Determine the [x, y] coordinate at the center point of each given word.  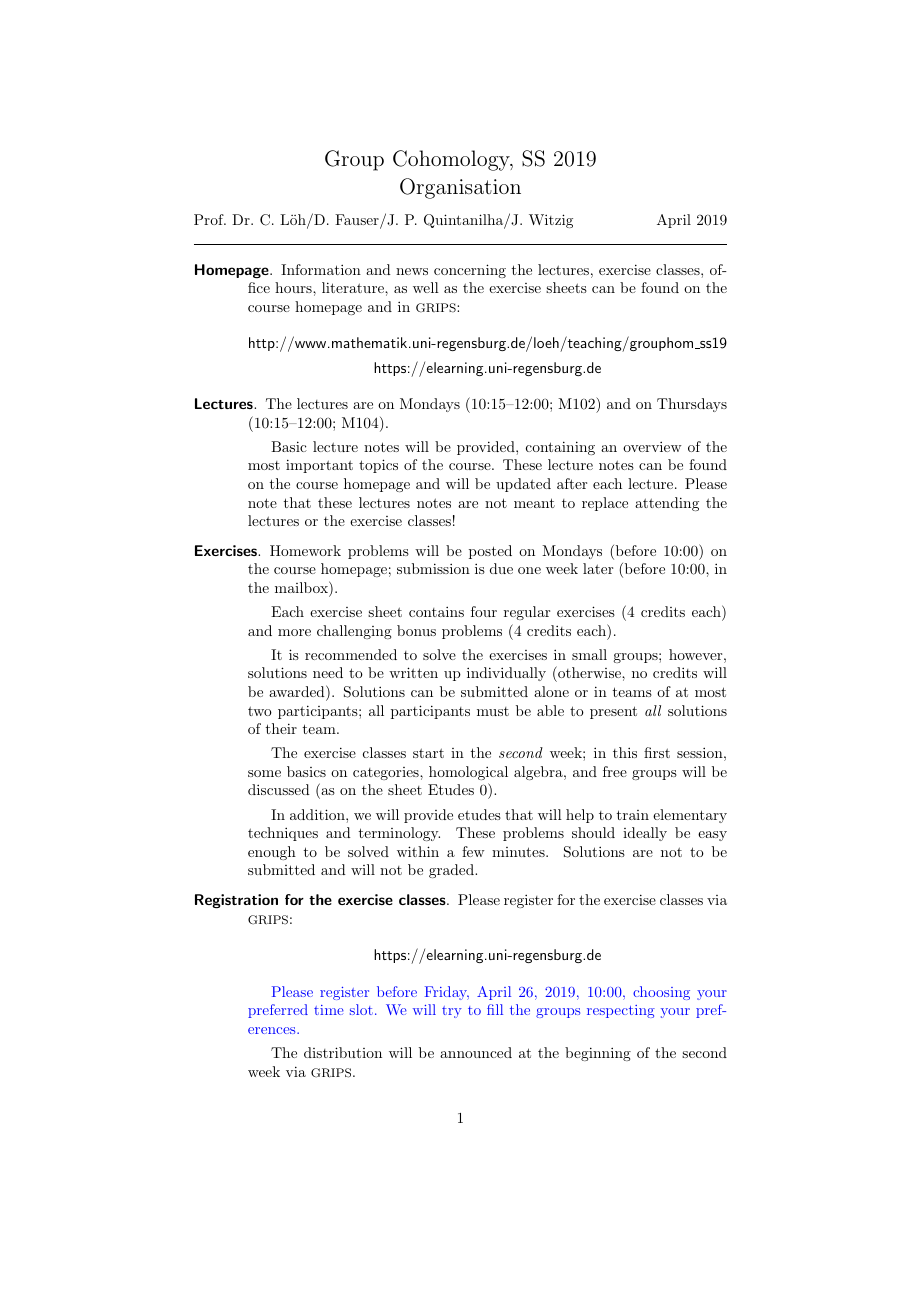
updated [523, 485]
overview [652, 446]
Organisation [460, 188]
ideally [645, 834]
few [473, 851]
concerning [470, 271]
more [294, 632]
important [319, 466]
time [329, 1010]
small [589, 654]
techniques [283, 834]
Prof [210, 219]
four [484, 611]
